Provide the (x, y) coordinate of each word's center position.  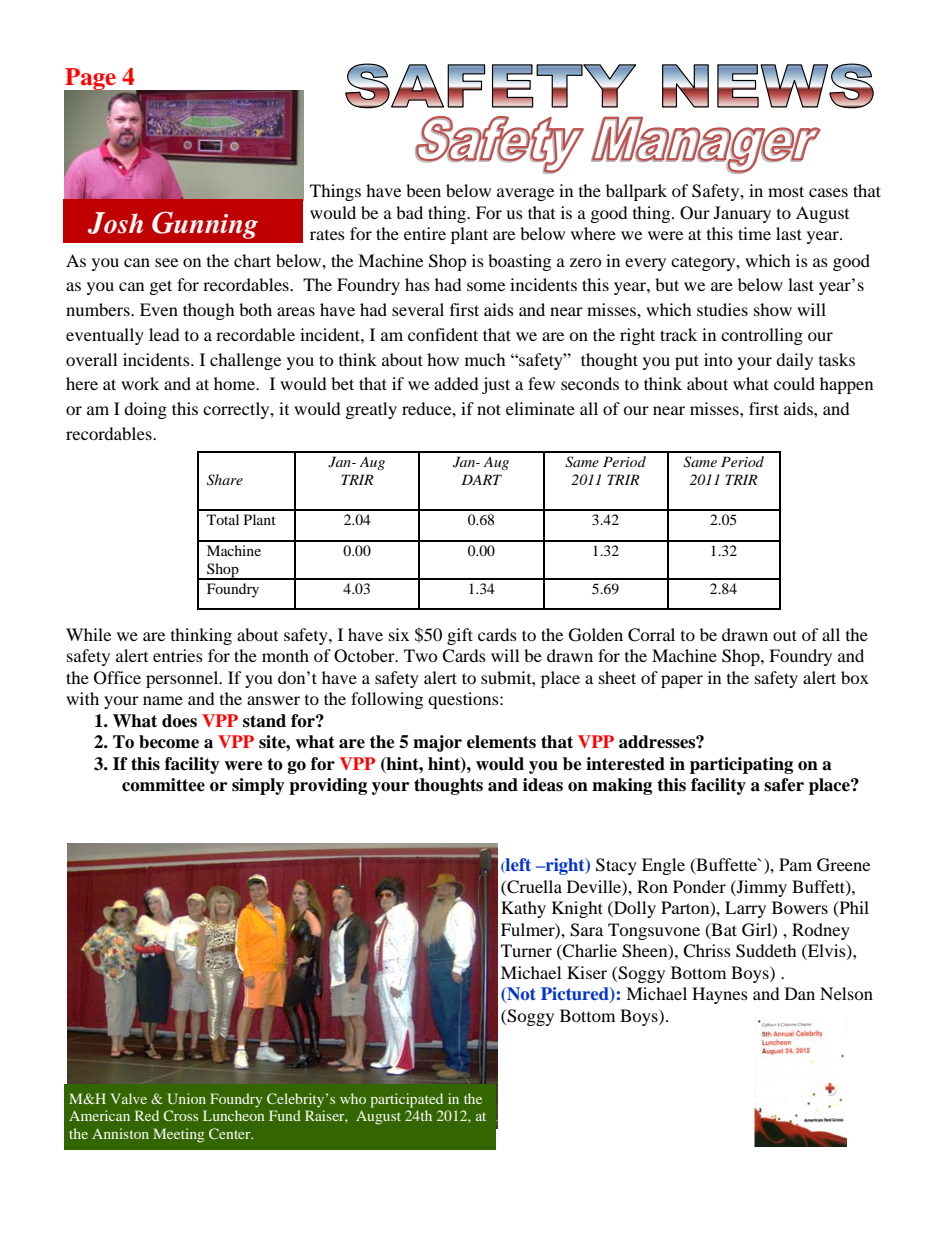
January (742, 214)
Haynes (720, 995)
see (166, 262)
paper (682, 681)
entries (178, 655)
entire (425, 233)
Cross (180, 1115)
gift (460, 636)
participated (407, 1100)
